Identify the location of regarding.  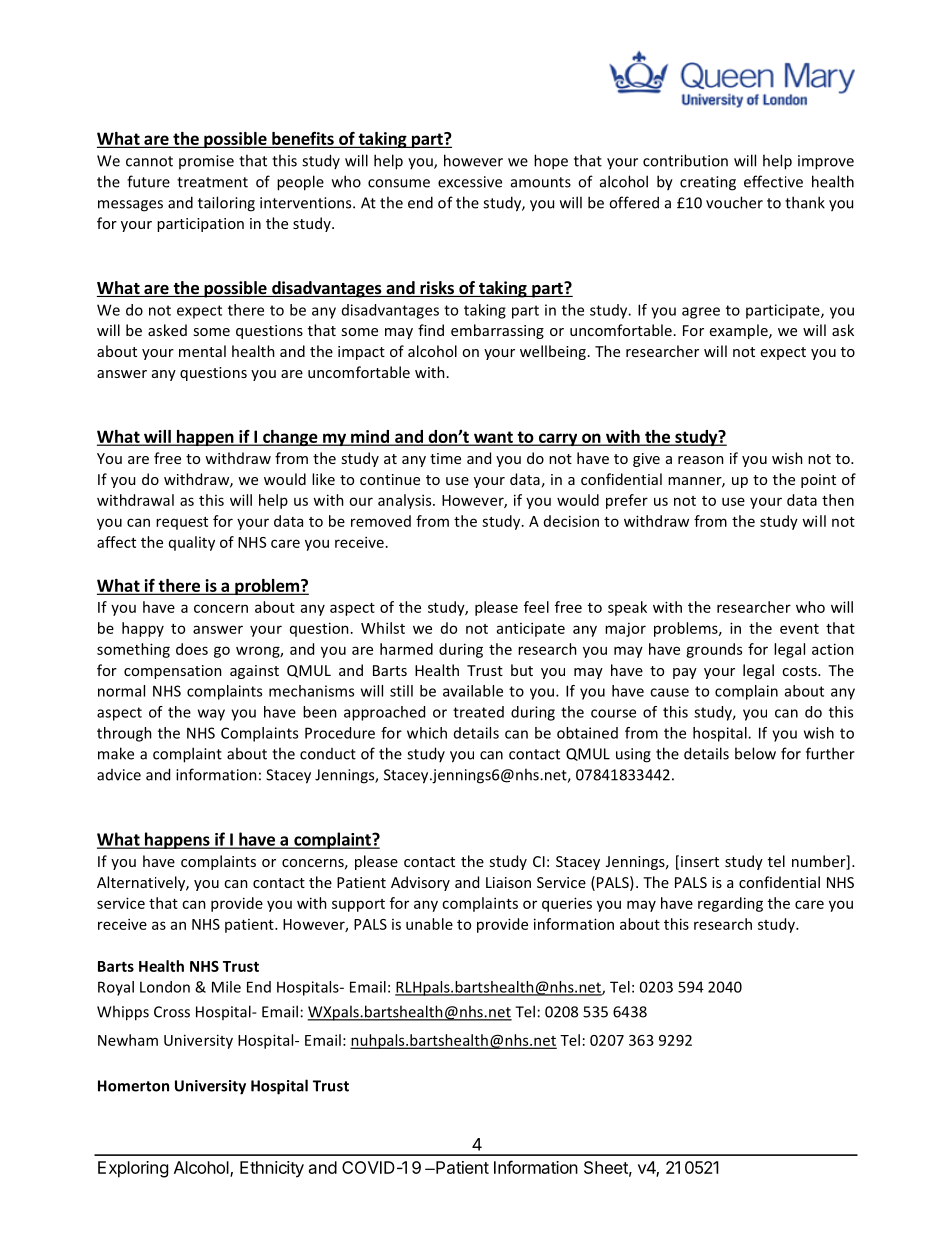
(730, 904).
